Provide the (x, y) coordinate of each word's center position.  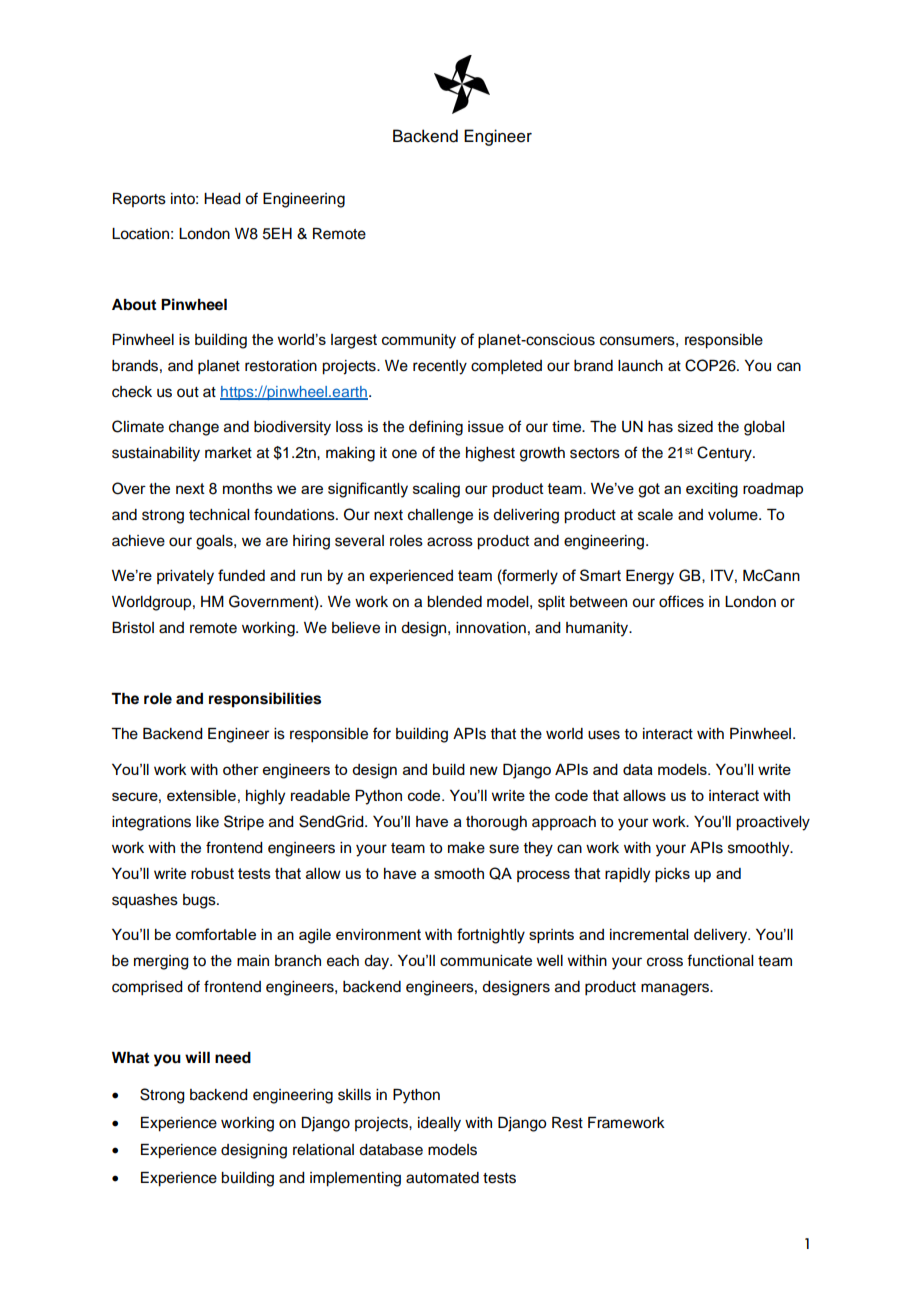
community (419, 341)
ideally (439, 1124)
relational (323, 1150)
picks (672, 875)
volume (734, 515)
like (207, 822)
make (466, 848)
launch (640, 366)
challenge (440, 516)
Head (222, 199)
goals (215, 542)
